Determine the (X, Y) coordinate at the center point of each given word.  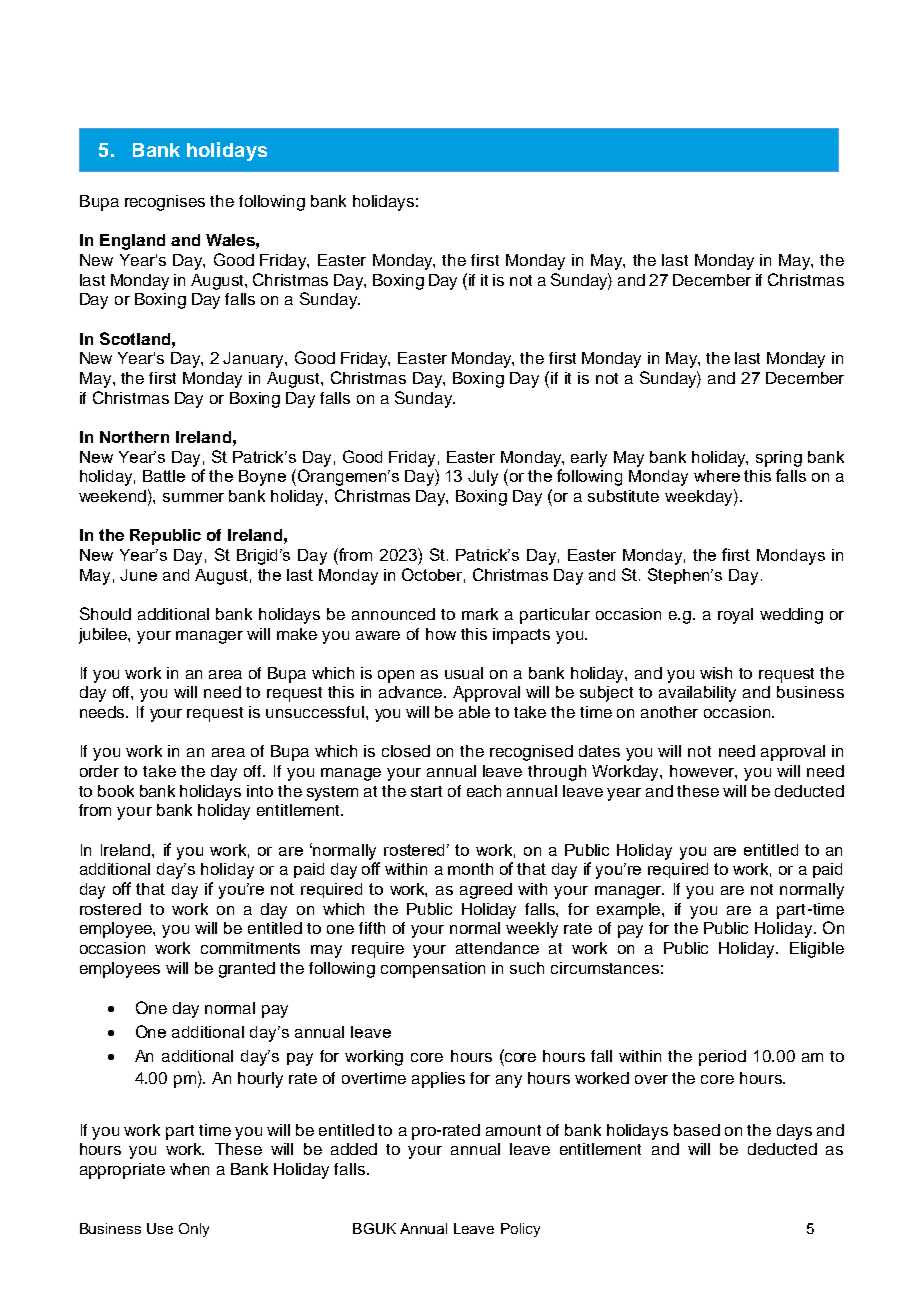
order (99, 771)
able (474, 712)
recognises (165, 203)
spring (779, 459)
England (132, 242)
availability (697, 694)
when (189, 1169)
